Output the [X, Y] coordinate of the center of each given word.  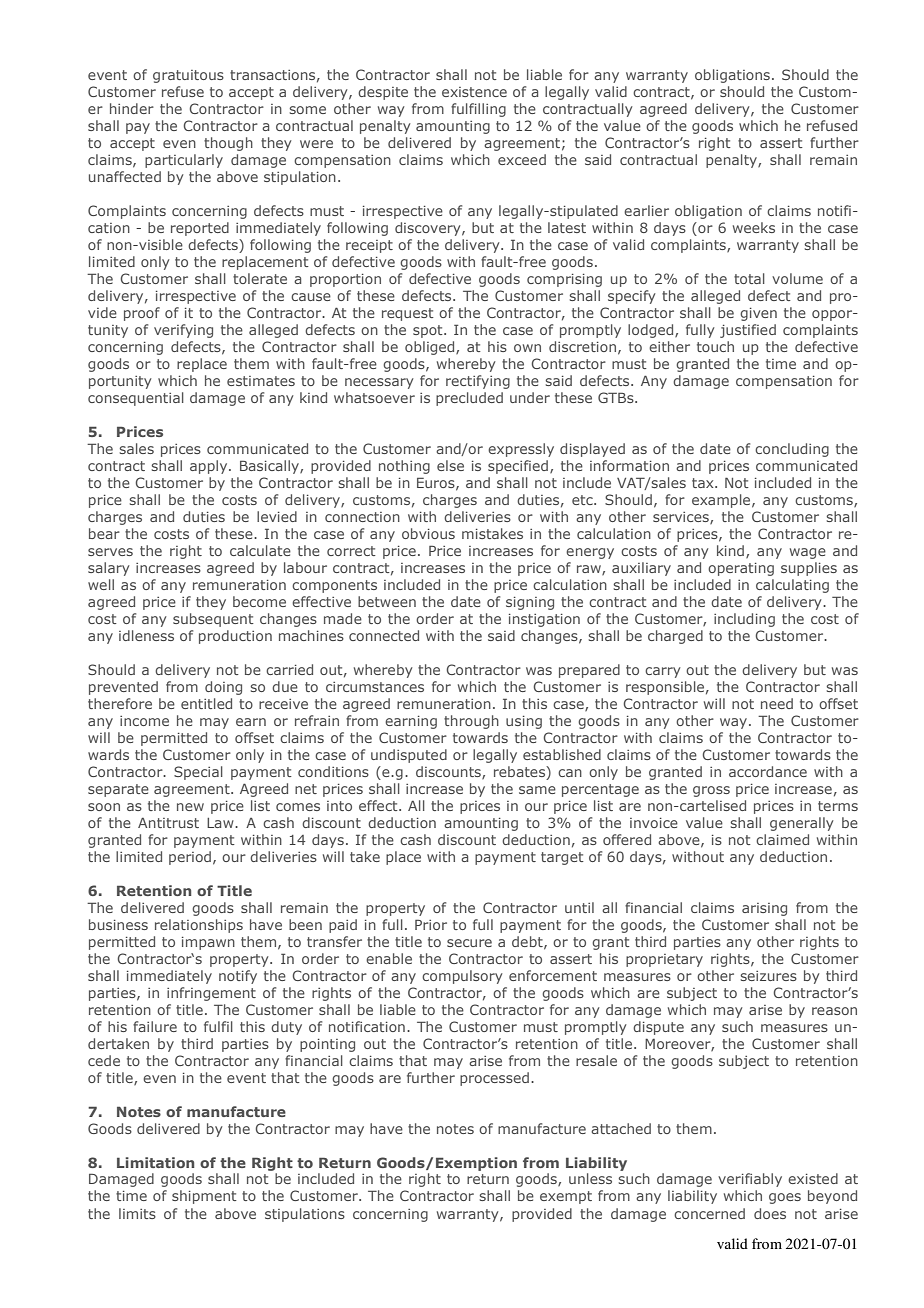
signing [530, 603]
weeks [754, 227]
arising [764, 909]
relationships [199, 926]
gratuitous [188, 76]
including [744, 620]
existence [474, 92]
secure [469, 943]
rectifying [478, 382]
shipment [204, 1197]
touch [715, 346]
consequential [136, 399]
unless [590, 1178]
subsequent [213, 620]
